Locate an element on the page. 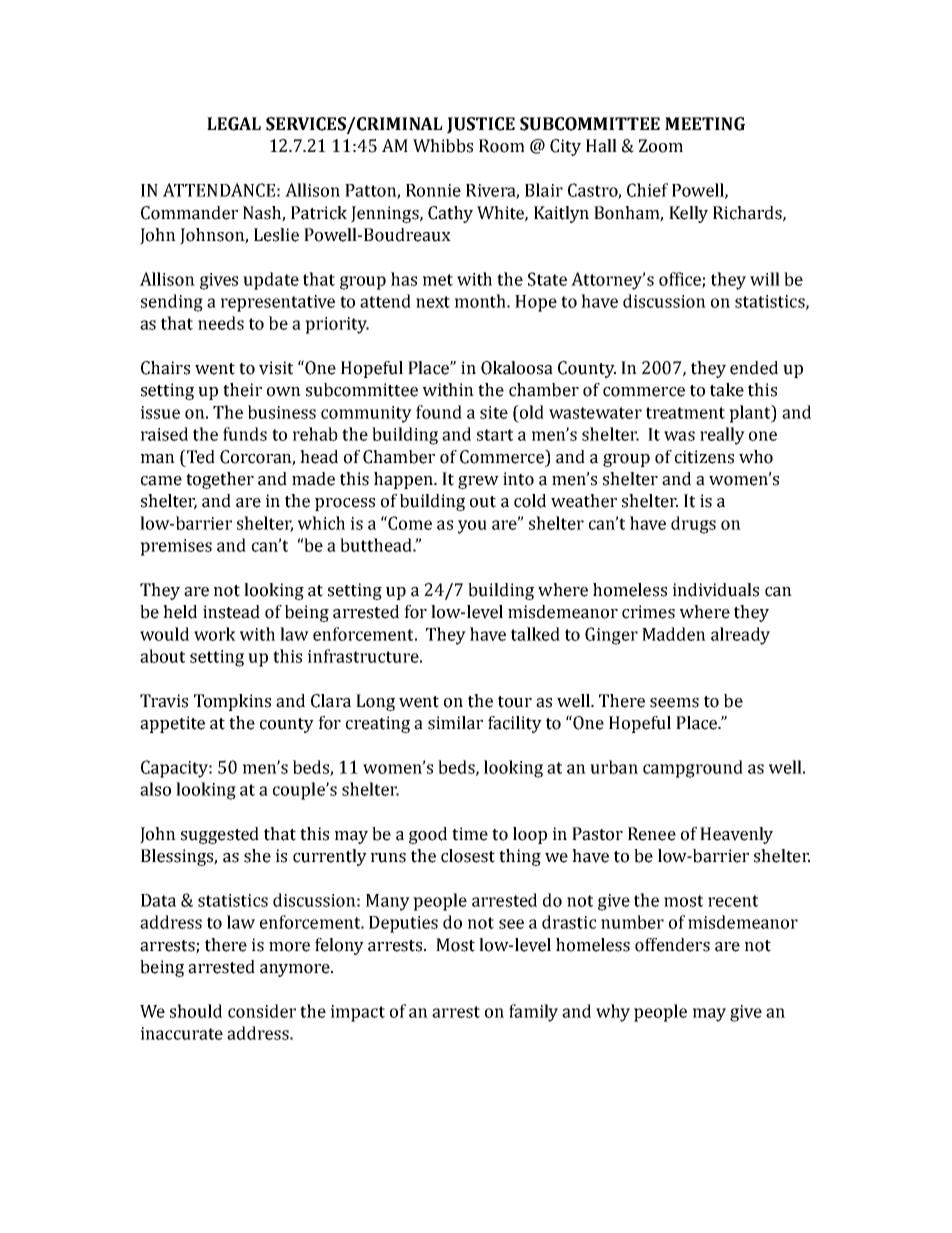 This document has width=952, height=1233. you is located at coordinates (472, 527).
